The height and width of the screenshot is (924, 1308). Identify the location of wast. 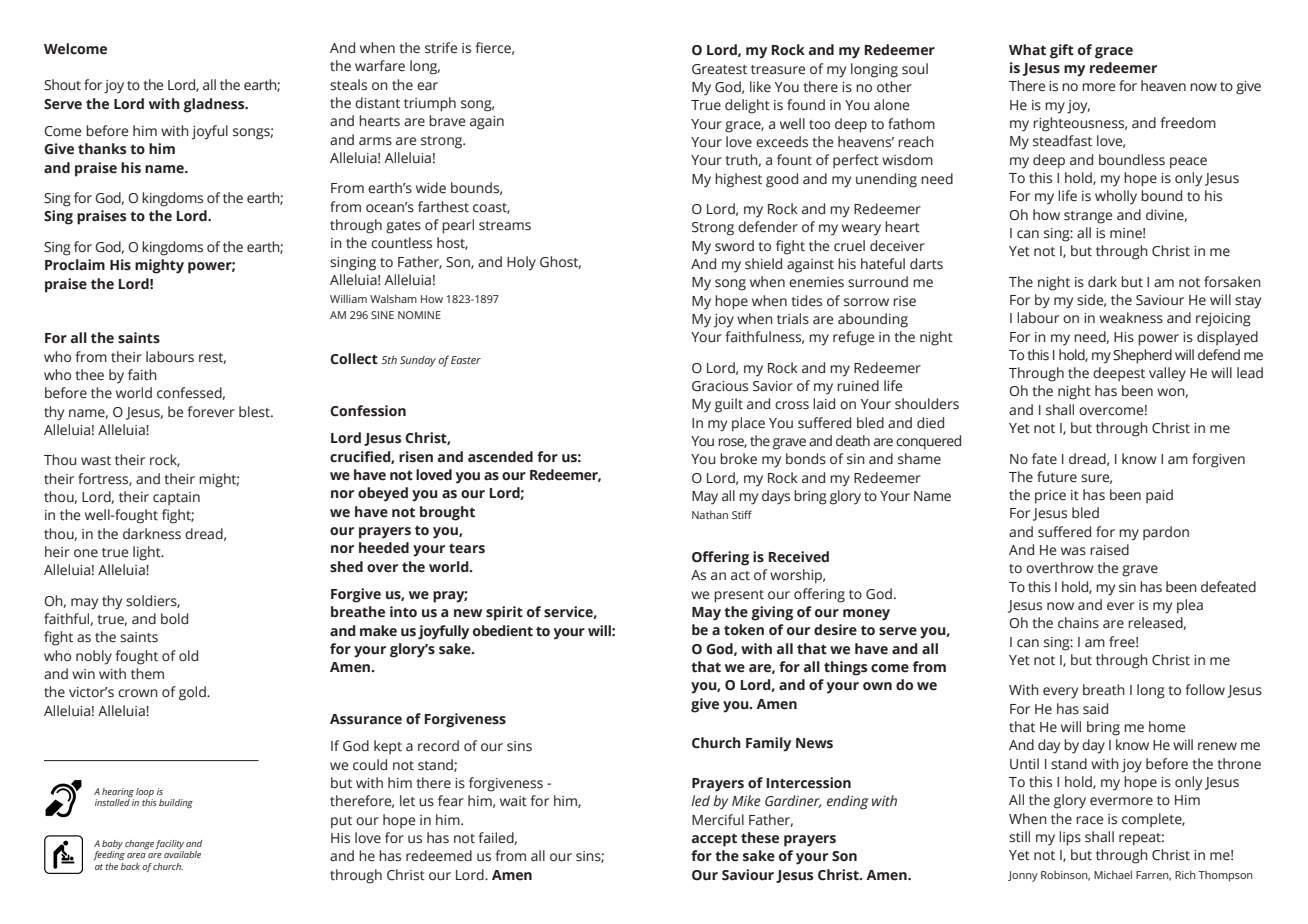
(96, 461).
